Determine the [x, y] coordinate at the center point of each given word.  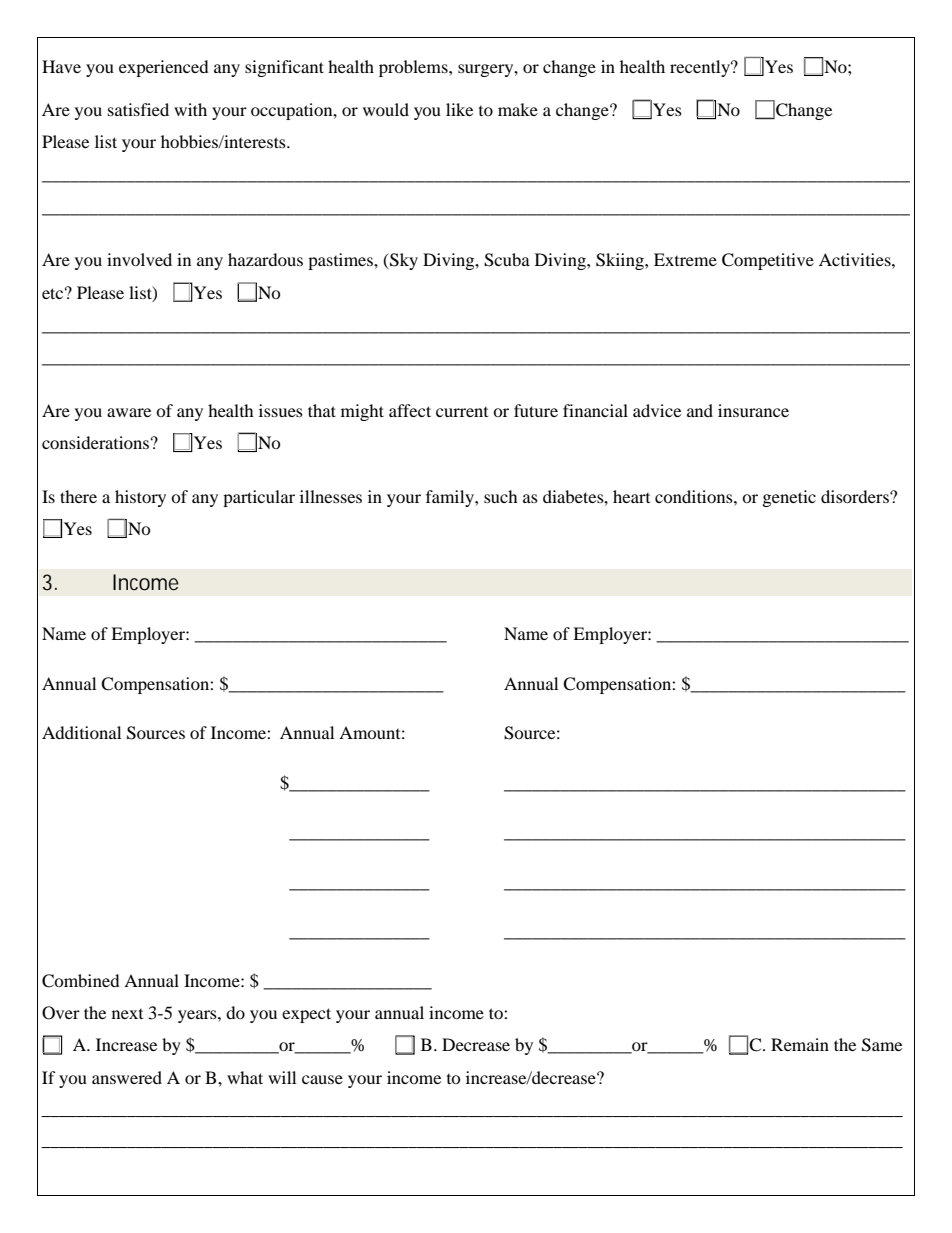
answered [127, 1077]
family [451, 498]
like [459, 109]
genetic [789, 498]
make [518, 109]
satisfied [138, 109]
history [140, 498]
